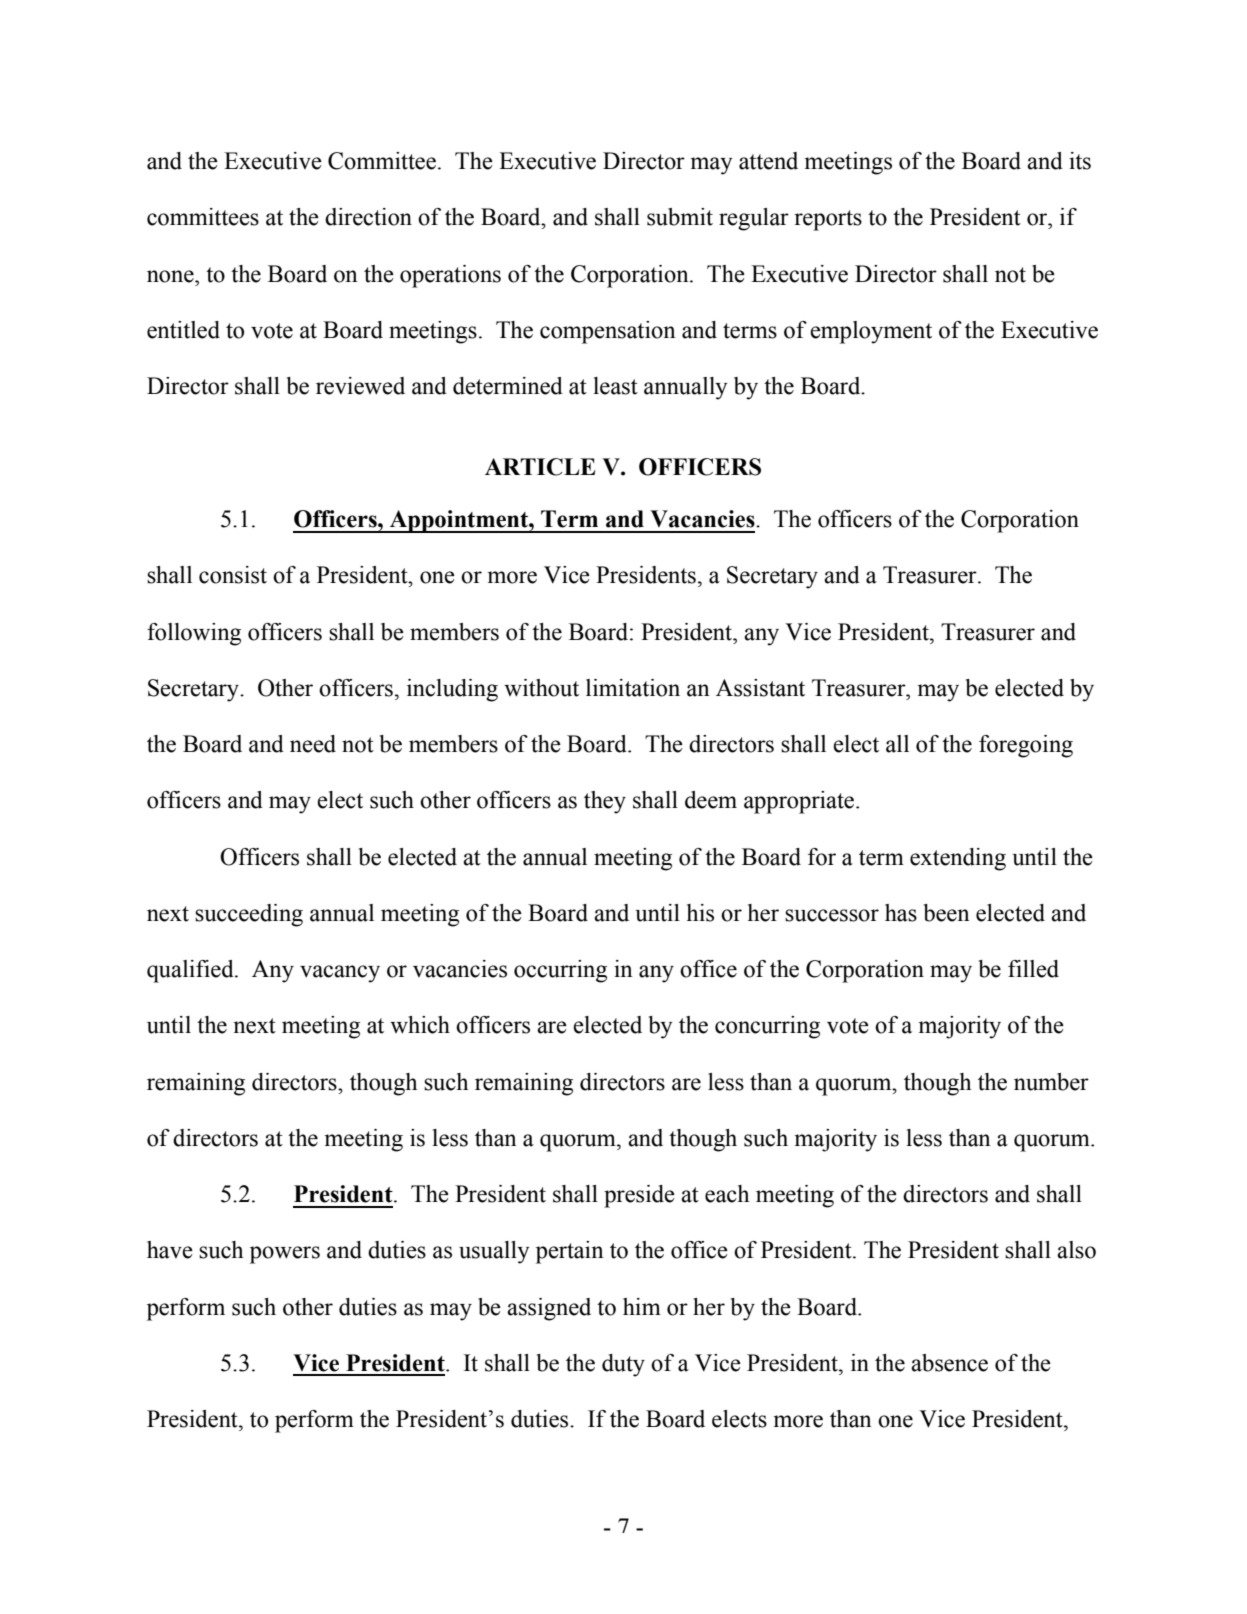 The width and height of the screenshot is (1247, 1614). Describe the element at coordinates (680, 217) in the screenshot. I see `submit` at that location.
